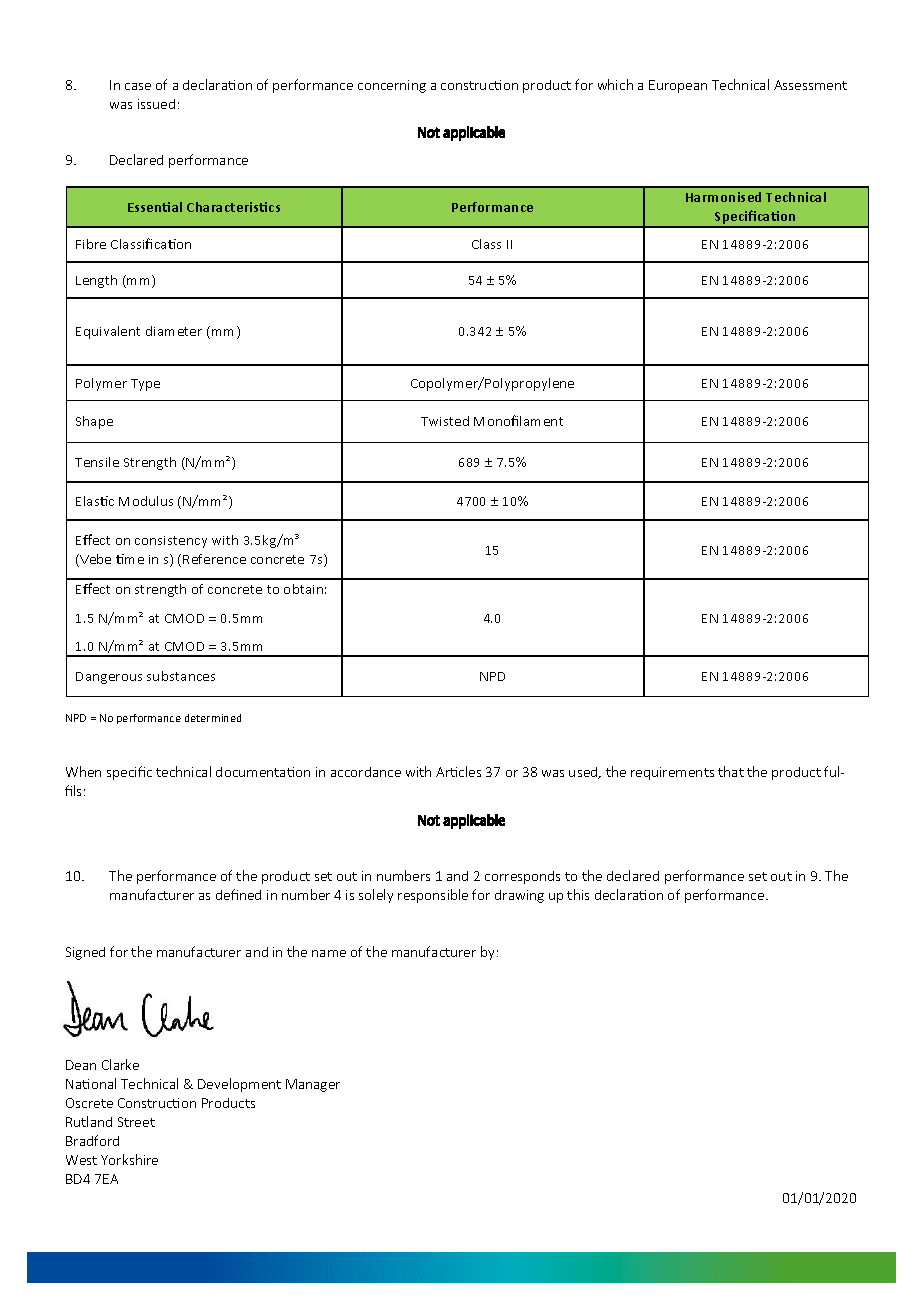 Image resolution: width=924 pixels, height=1308 pixels. What do you see at coordinates (458, 771) in the page?
I see `Articles` at bounding box center [458, 771].
